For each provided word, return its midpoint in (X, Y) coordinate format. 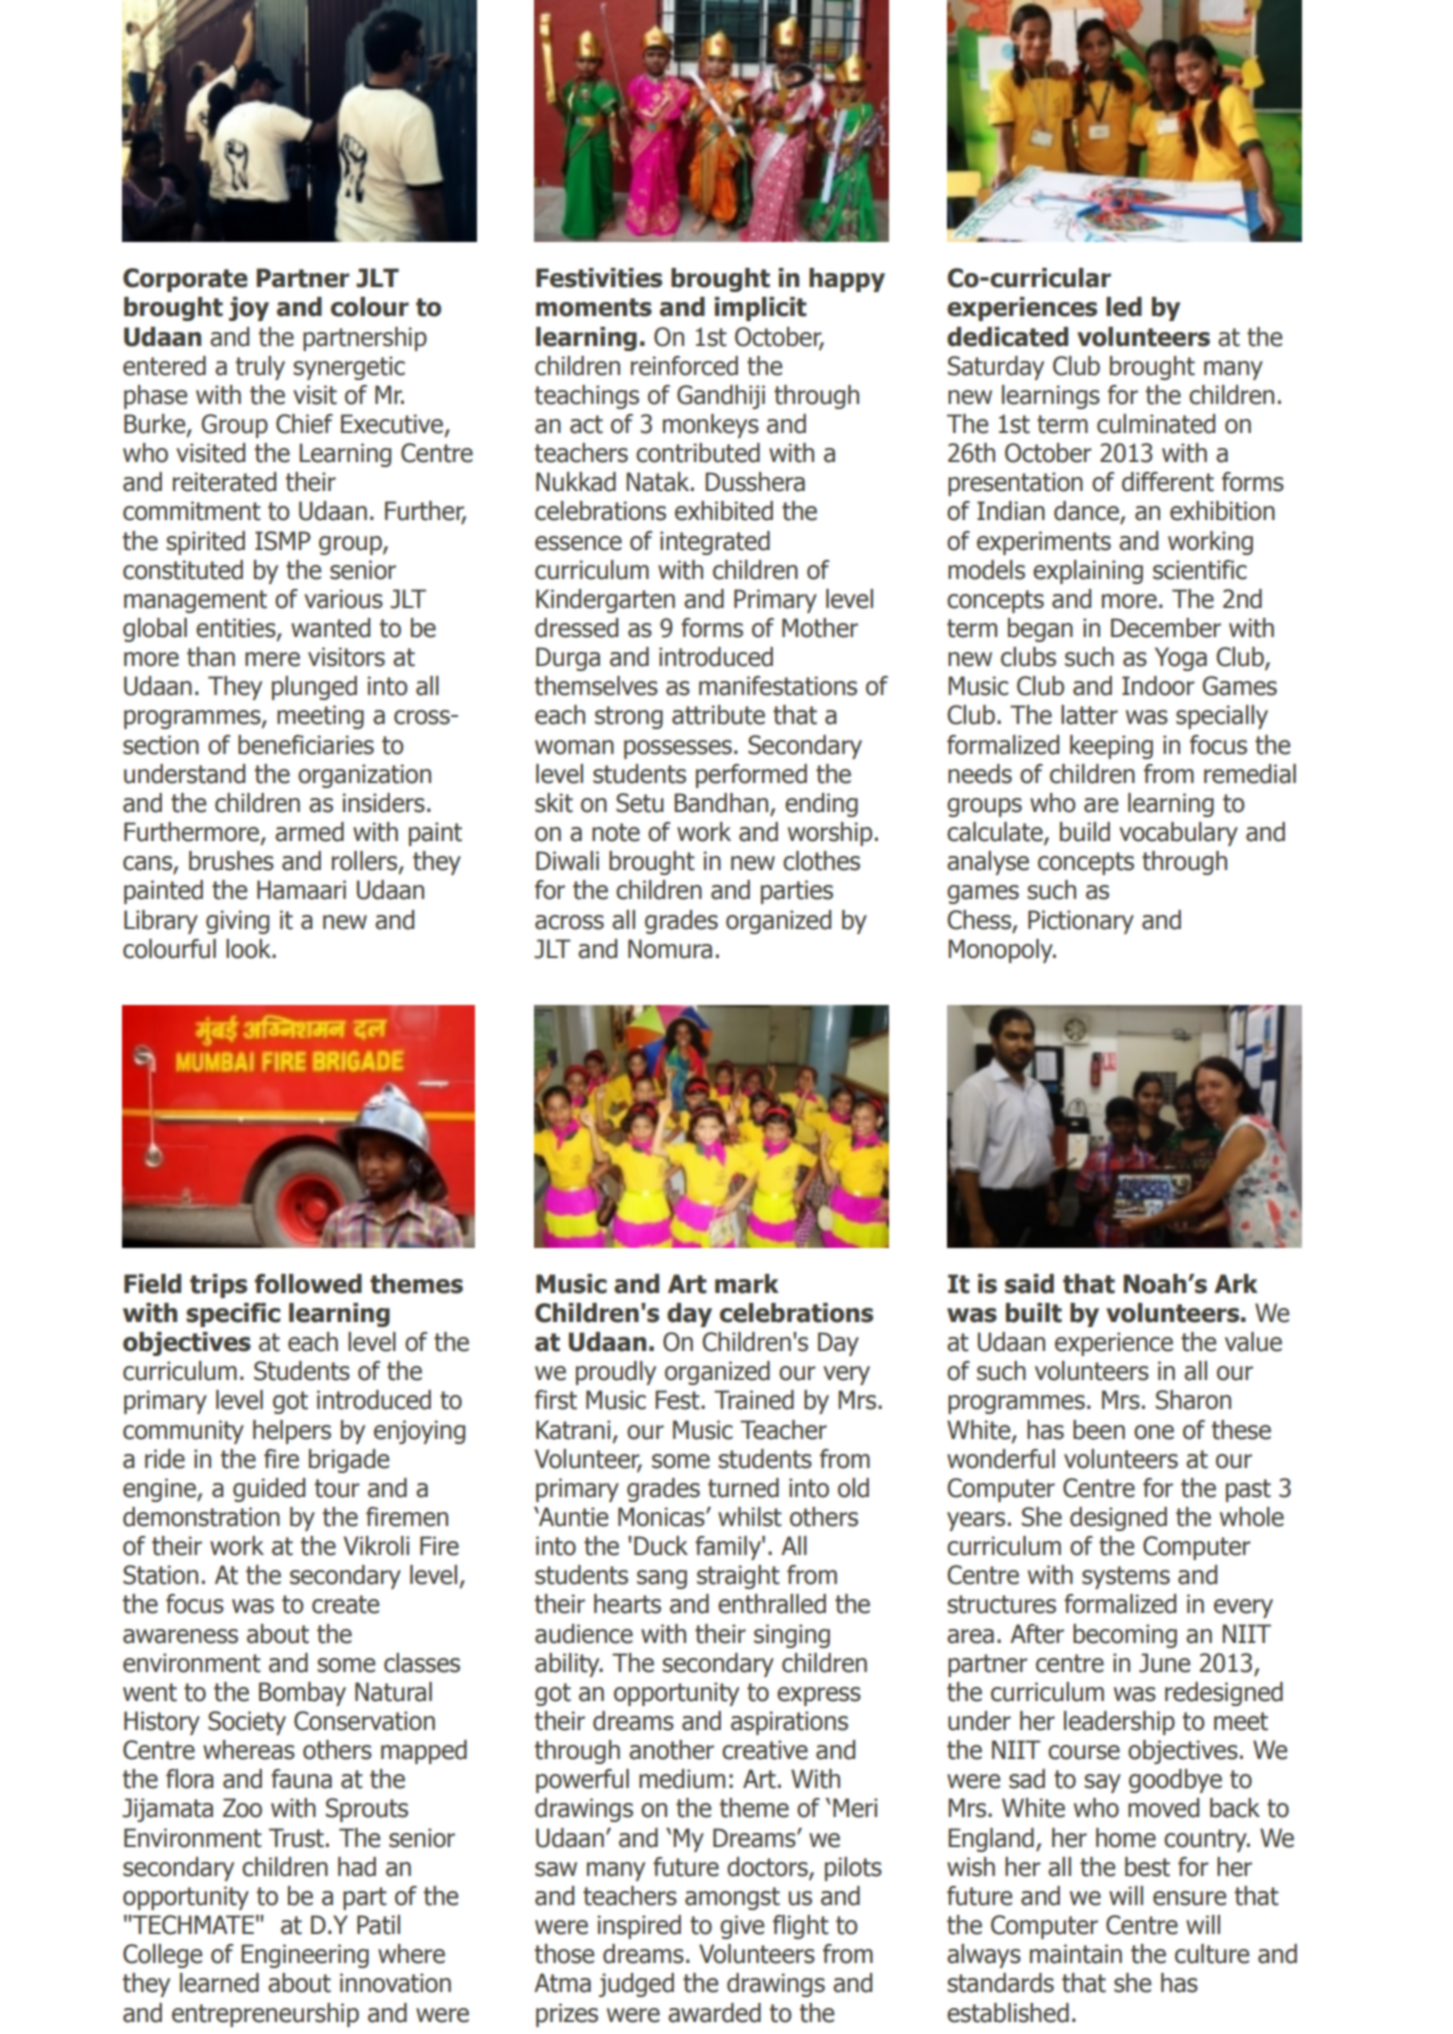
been (1099, 1430)
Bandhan (722, 804)
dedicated (1007, 337)
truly (260, 368)
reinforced (684, 366)
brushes (231, 861)
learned (219, 1983)
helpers (292, 1432)
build (1085, 832)
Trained (754, 1400)
